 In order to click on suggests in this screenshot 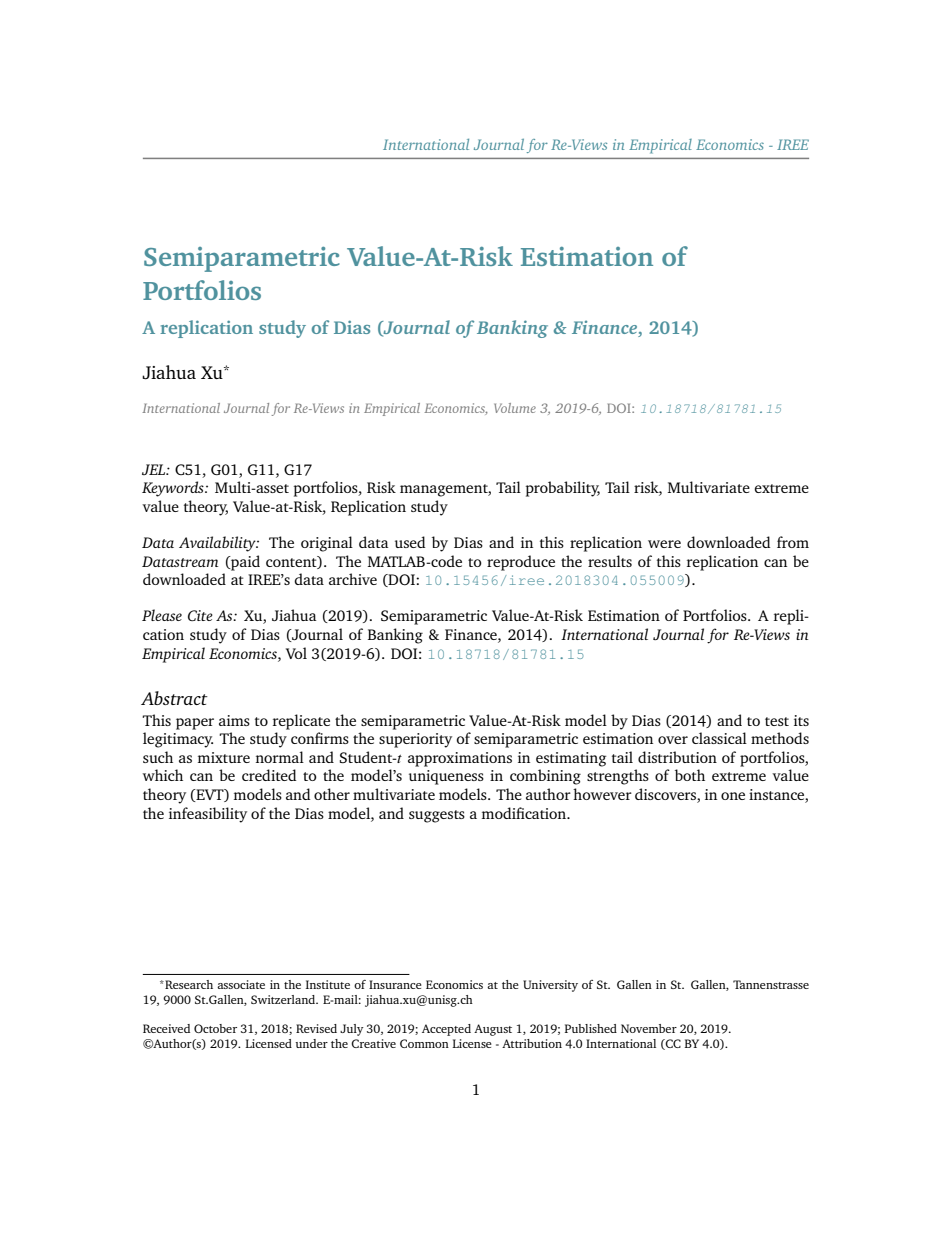, I will do `click(437, 816)`.
